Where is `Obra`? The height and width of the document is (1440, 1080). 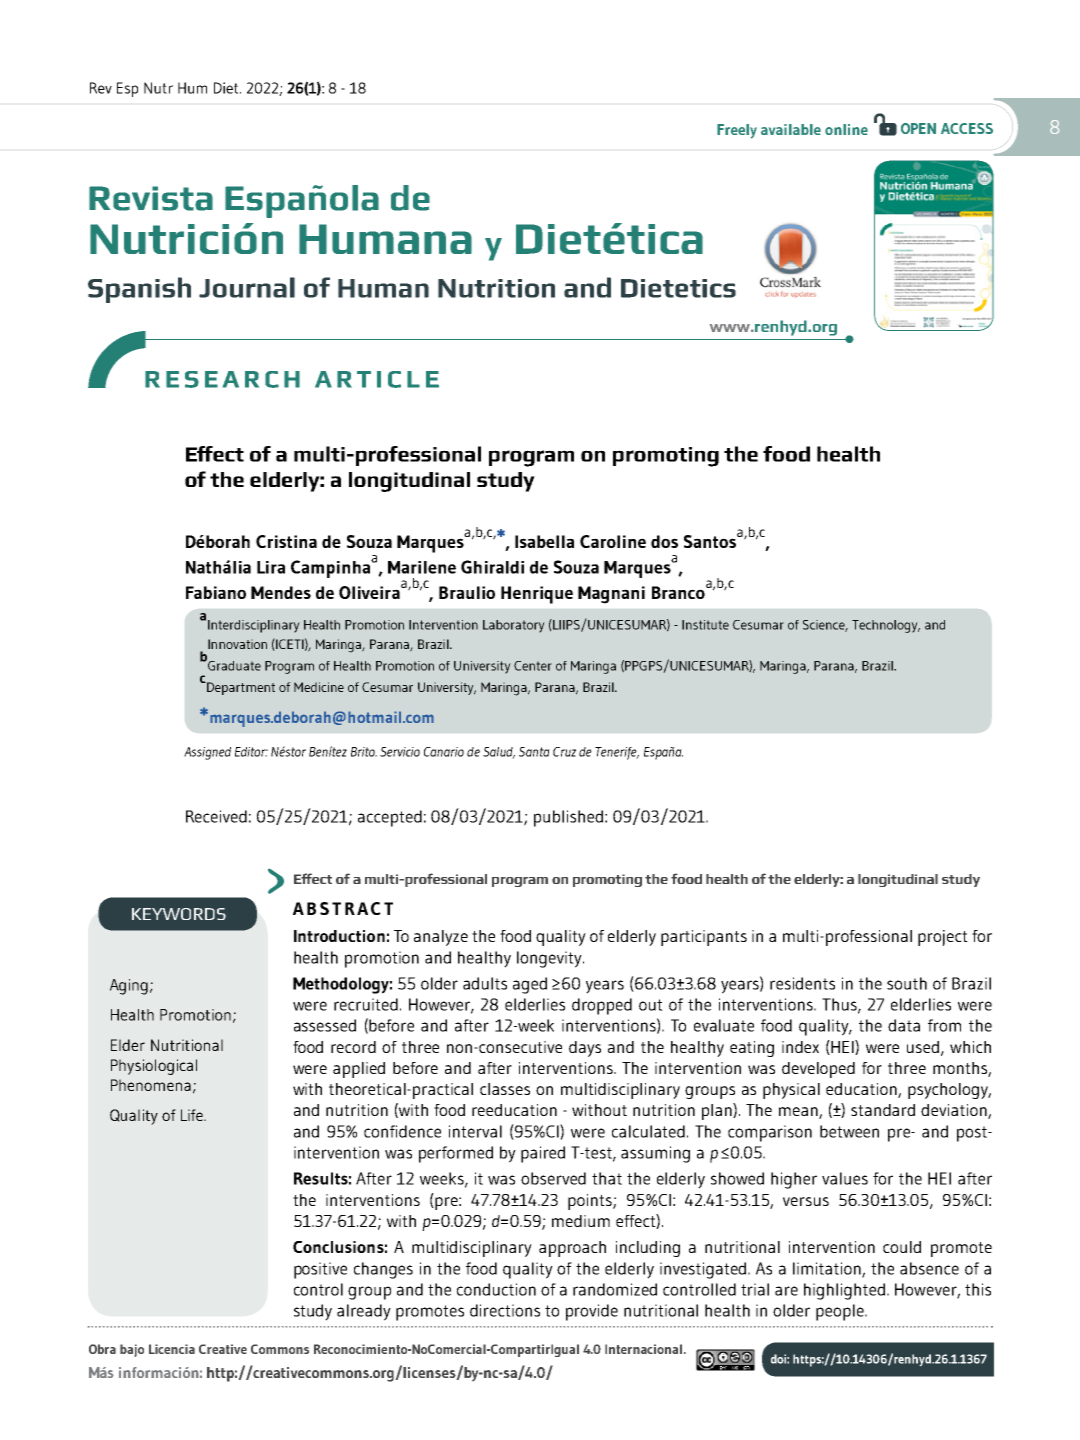
Obra is located at coordinates (102, 1349).
